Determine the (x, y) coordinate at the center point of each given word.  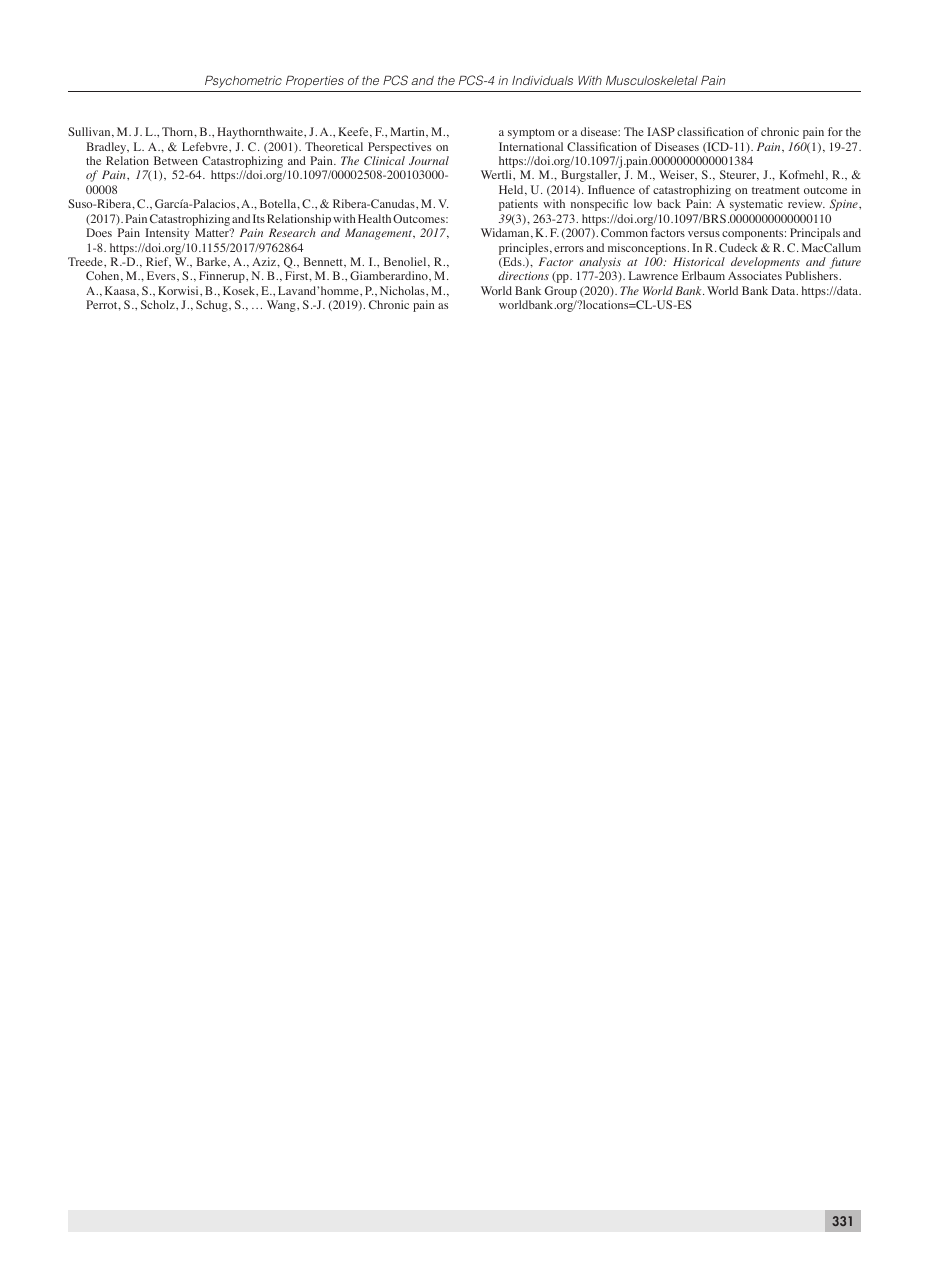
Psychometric (243, 82)
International (531, 146)
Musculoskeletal (652, 80)
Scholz (159, 304)
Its (259, 218)
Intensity (167, 234)
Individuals (542, 80)
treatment (776, 190)
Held (512, 190)
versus (704, 234)
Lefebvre (206, 146)
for (835, 131)
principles (525, 249)
